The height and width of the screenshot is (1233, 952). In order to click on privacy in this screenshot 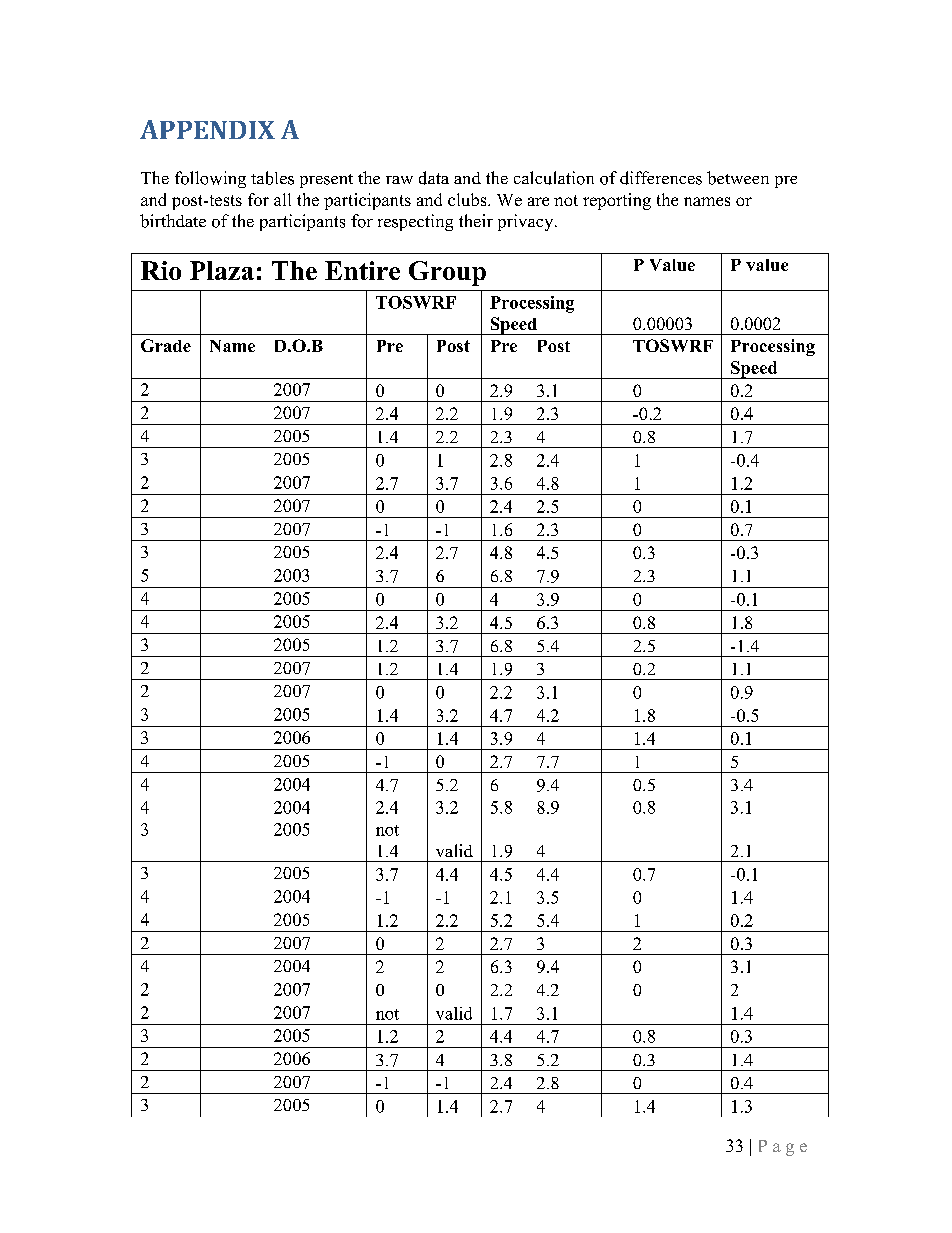, I will do `click(527, 222)`.
